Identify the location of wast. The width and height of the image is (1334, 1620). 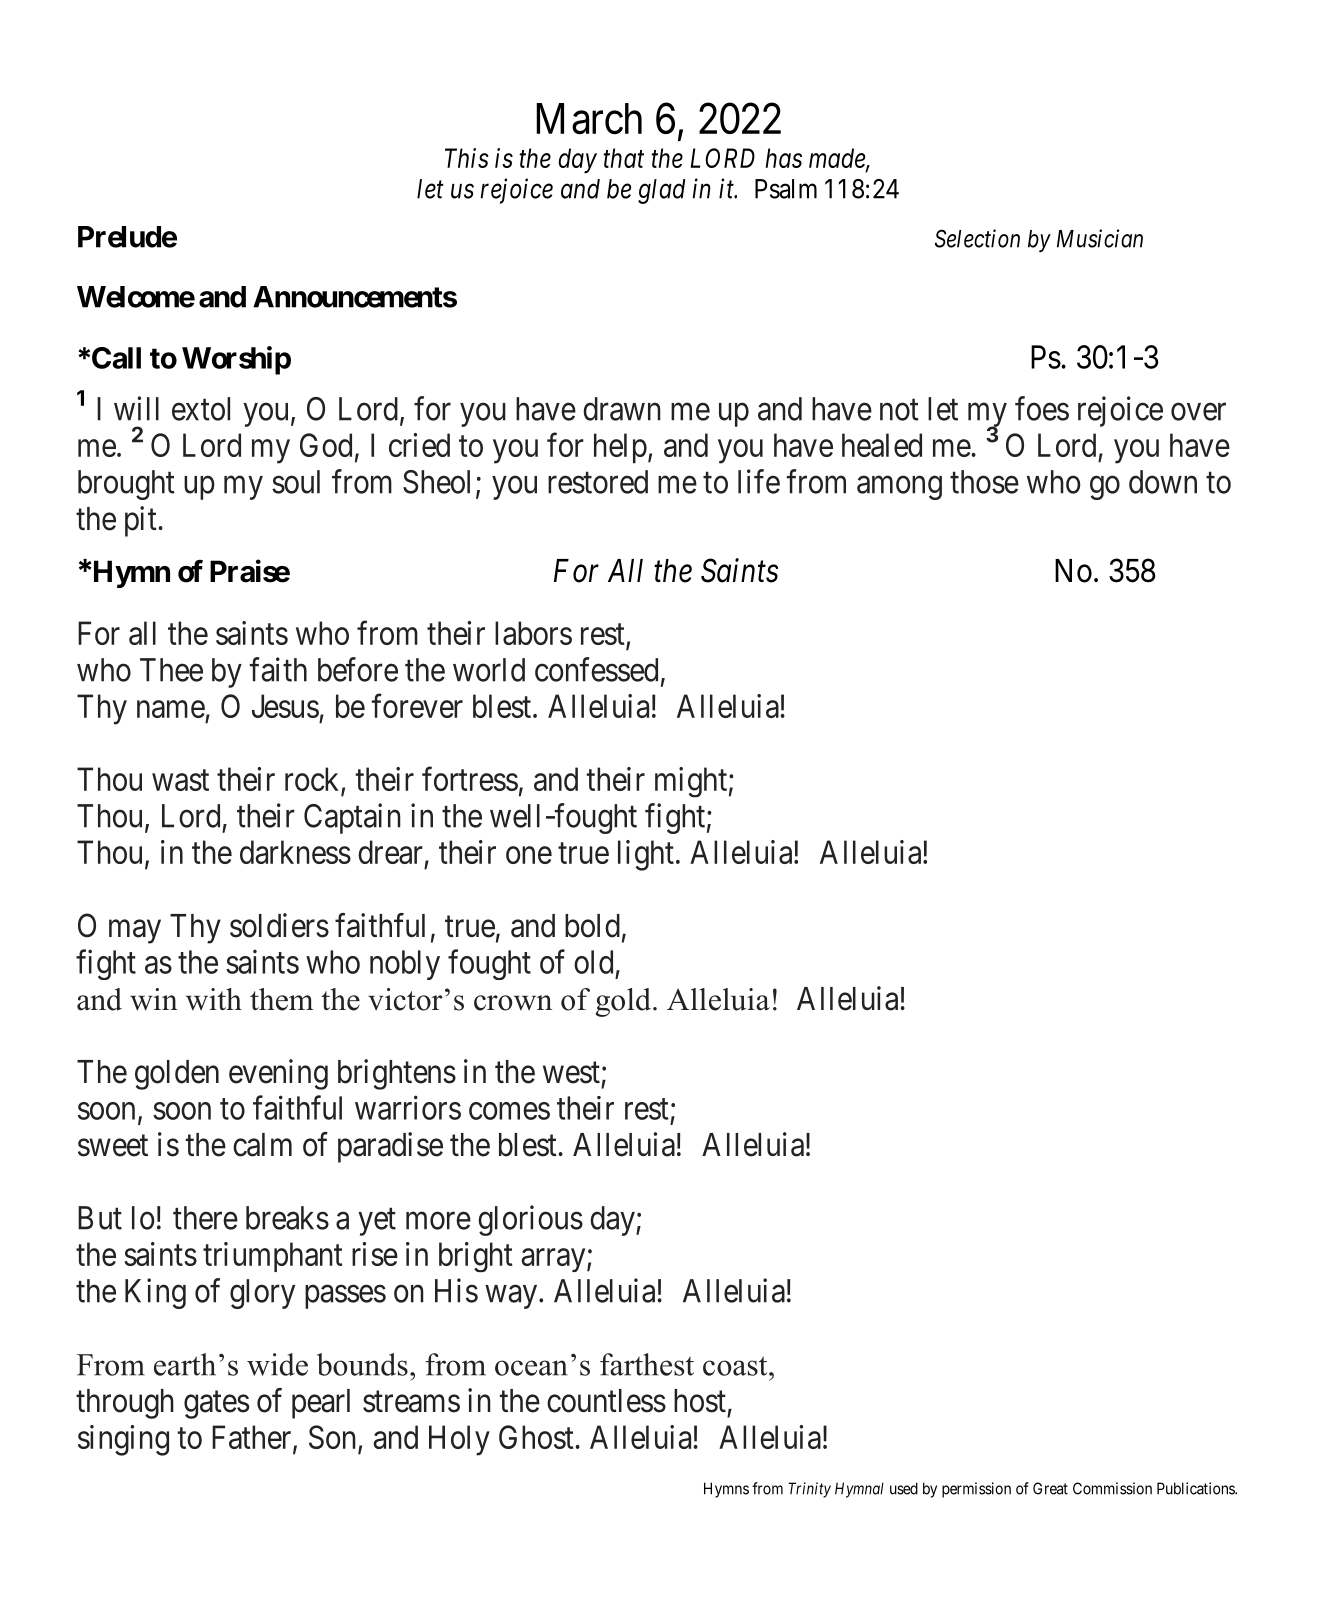
(180, 780).
